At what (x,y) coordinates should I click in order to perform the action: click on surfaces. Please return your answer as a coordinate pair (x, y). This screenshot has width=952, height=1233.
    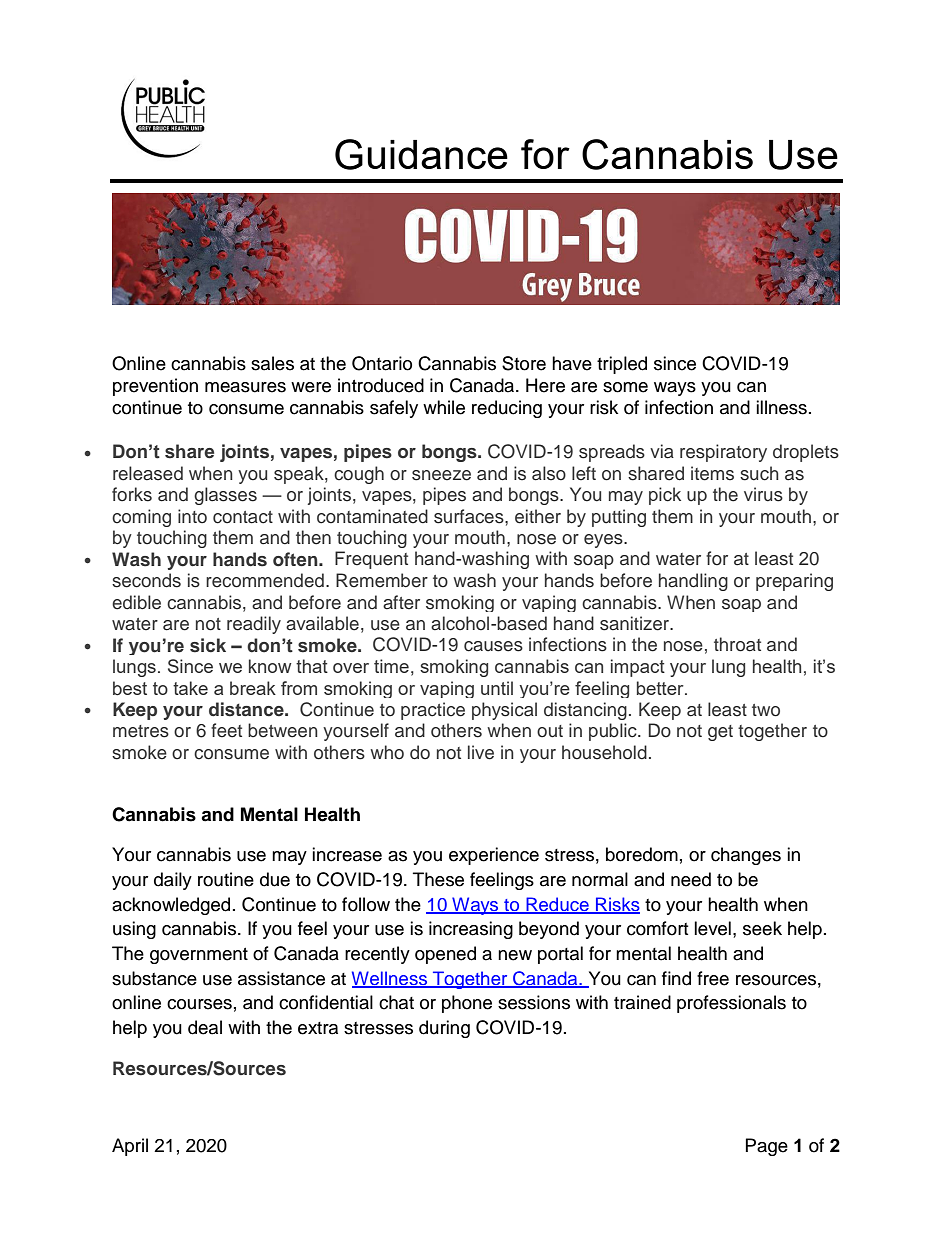
    Looking at the image, I should click on (470, 516).
